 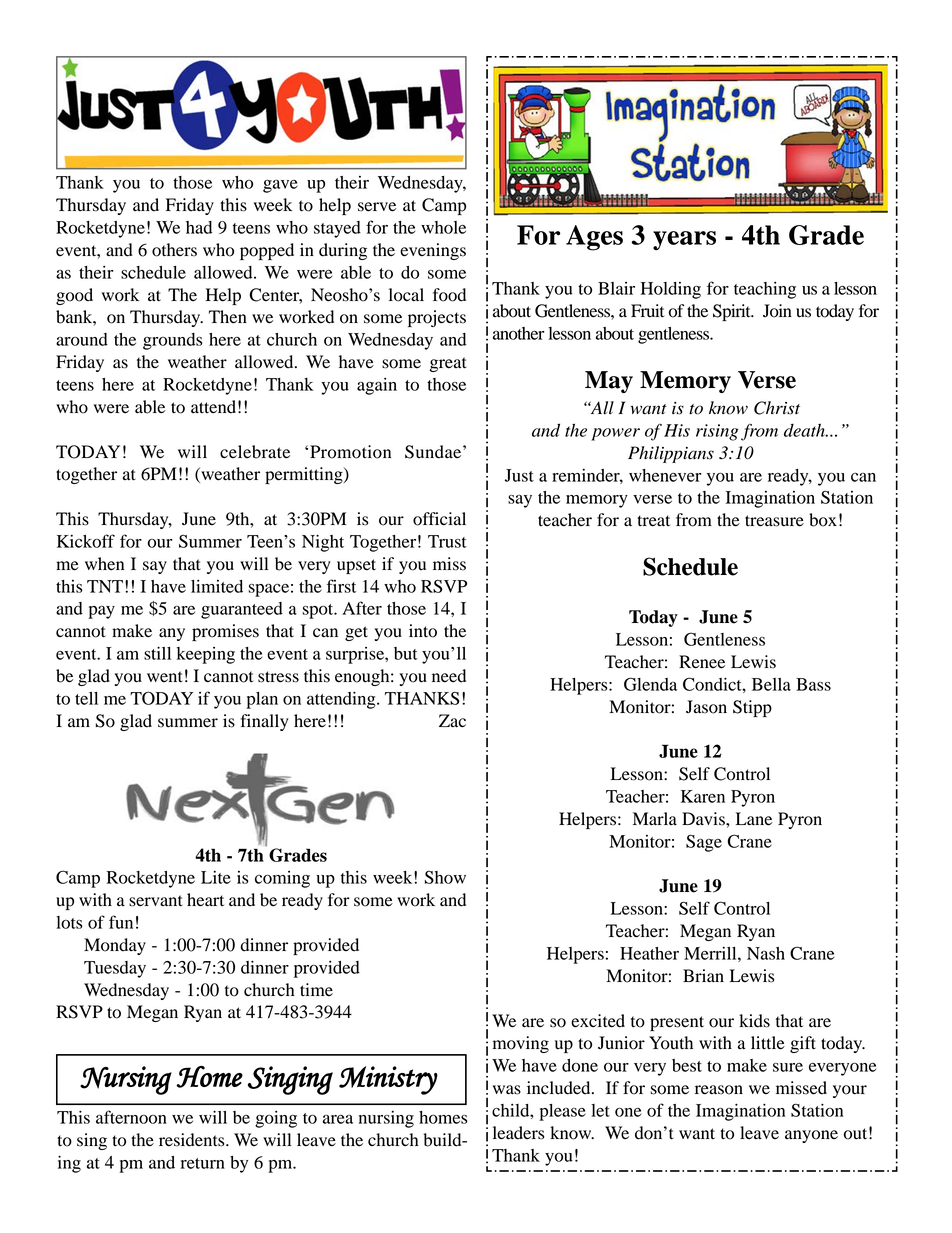 I want to click on went, so click(x=165, y=677).
